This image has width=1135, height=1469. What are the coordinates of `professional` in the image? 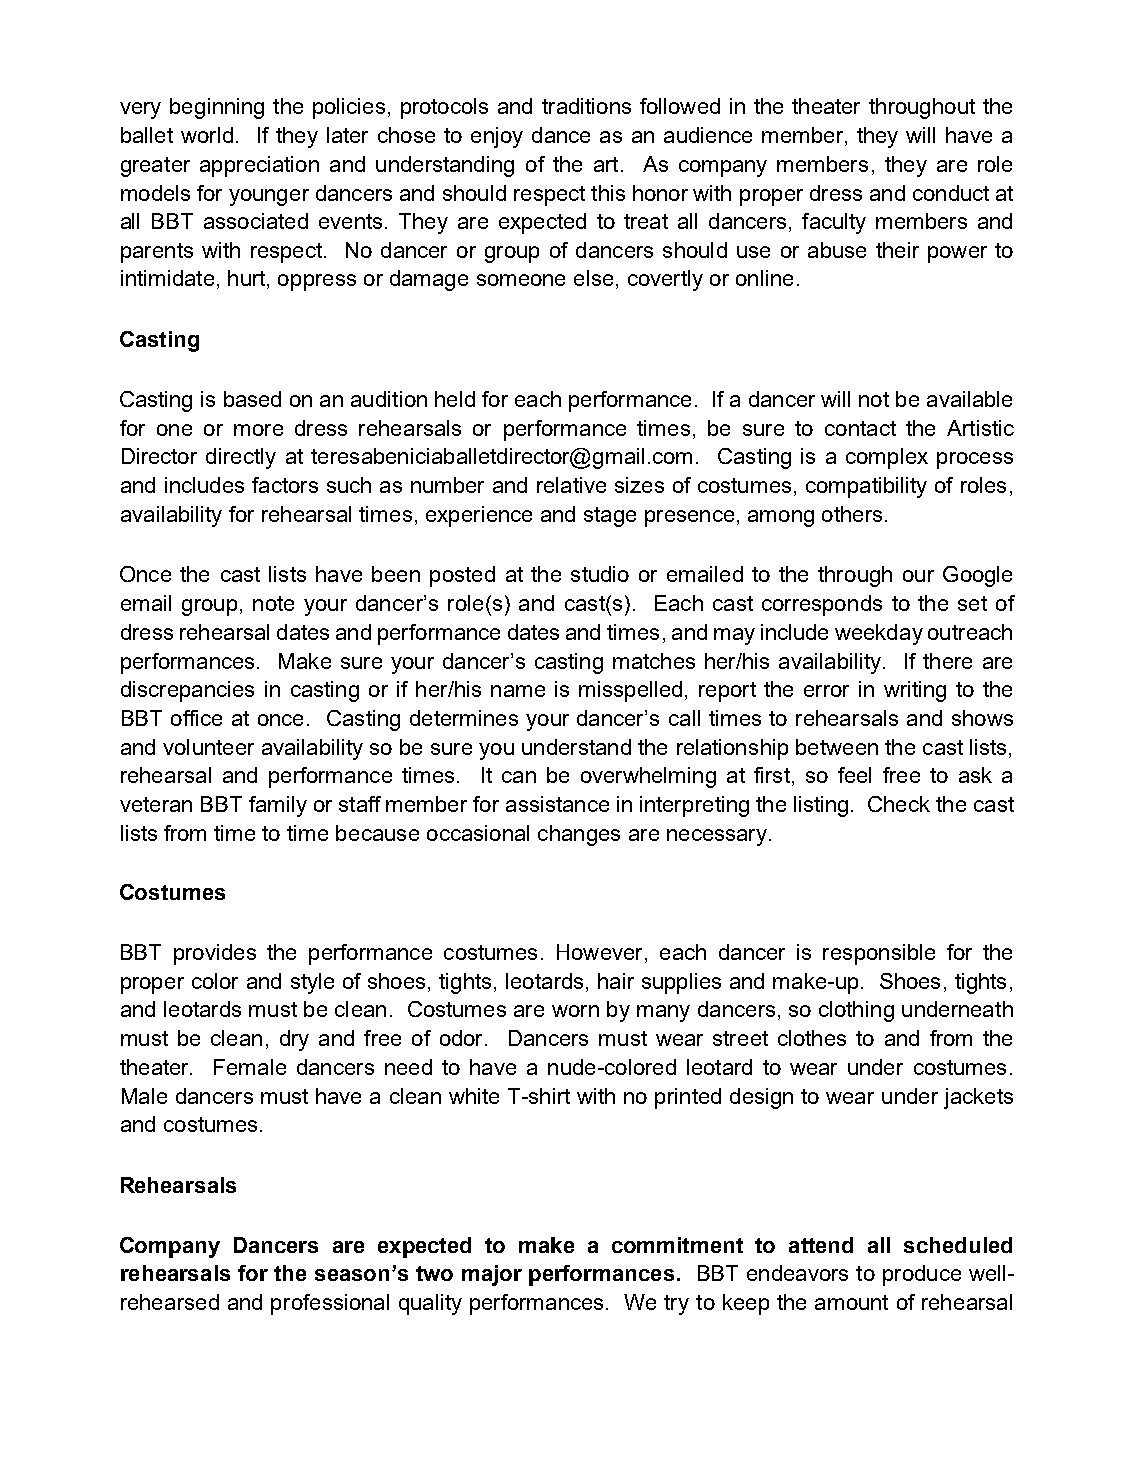 It's located at (330, 1304).
